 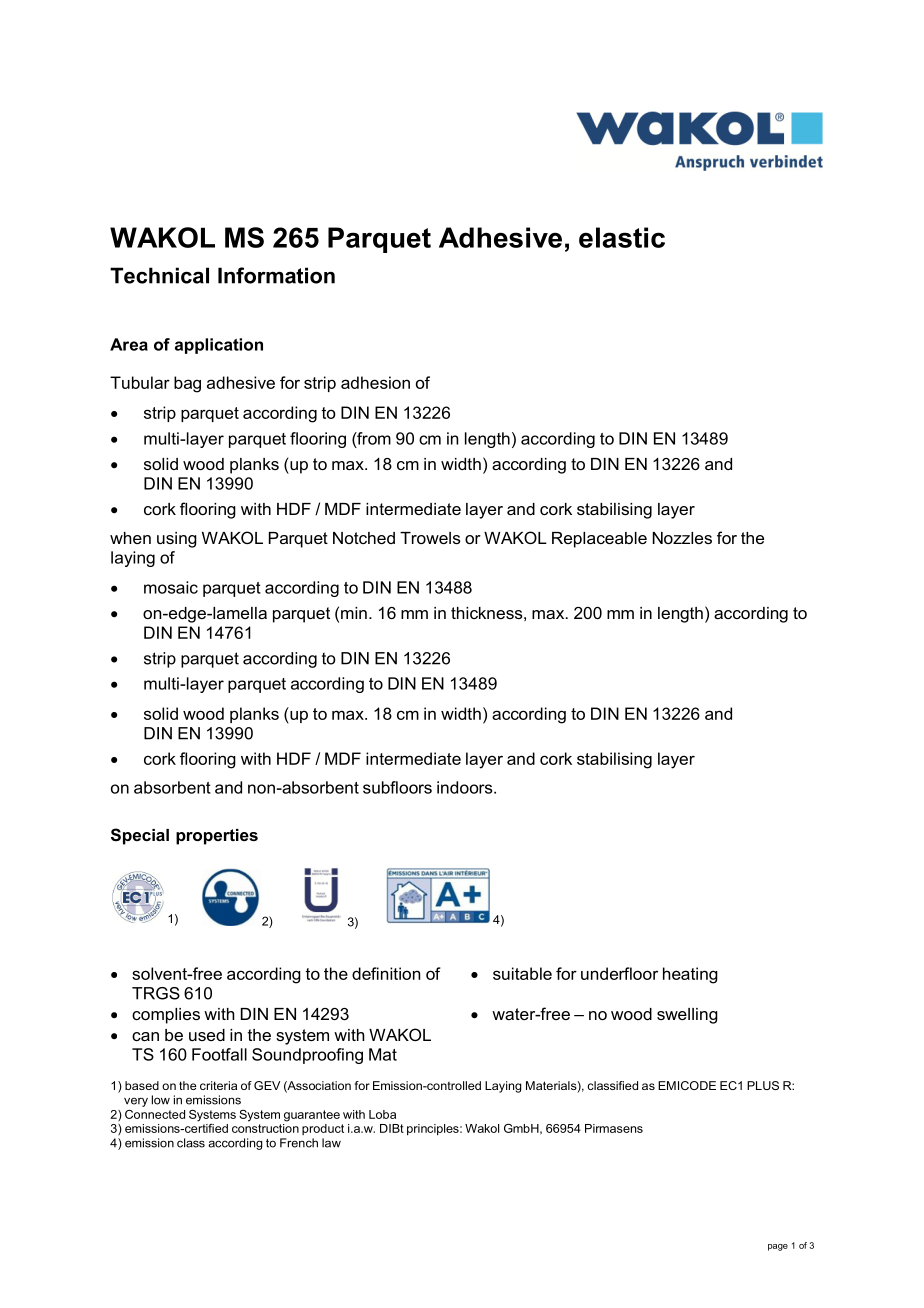 I want to click on elastic, so click(x=622, y=237).
